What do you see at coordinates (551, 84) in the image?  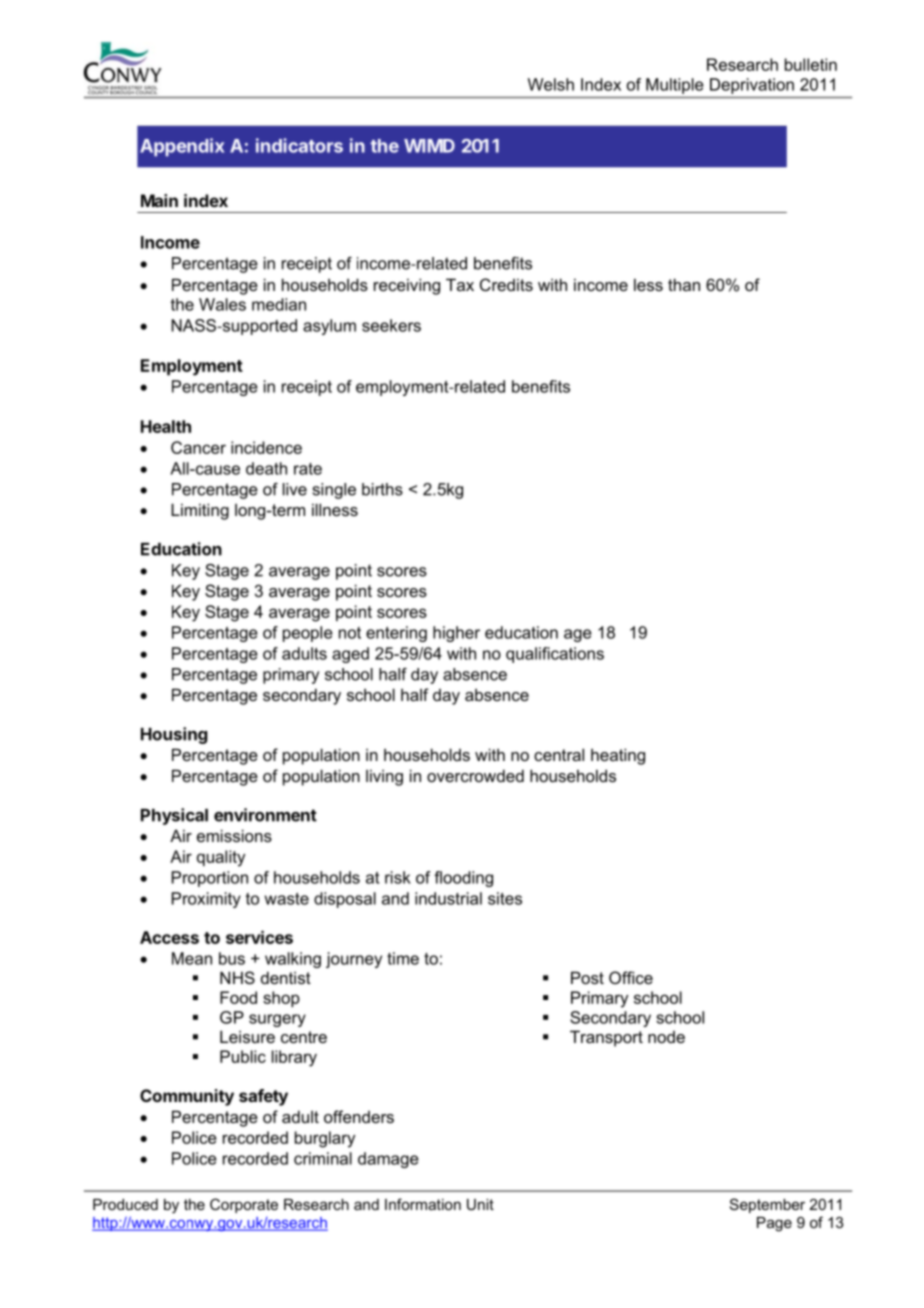 I see `Welsh` at bounding box center [551, 84].
